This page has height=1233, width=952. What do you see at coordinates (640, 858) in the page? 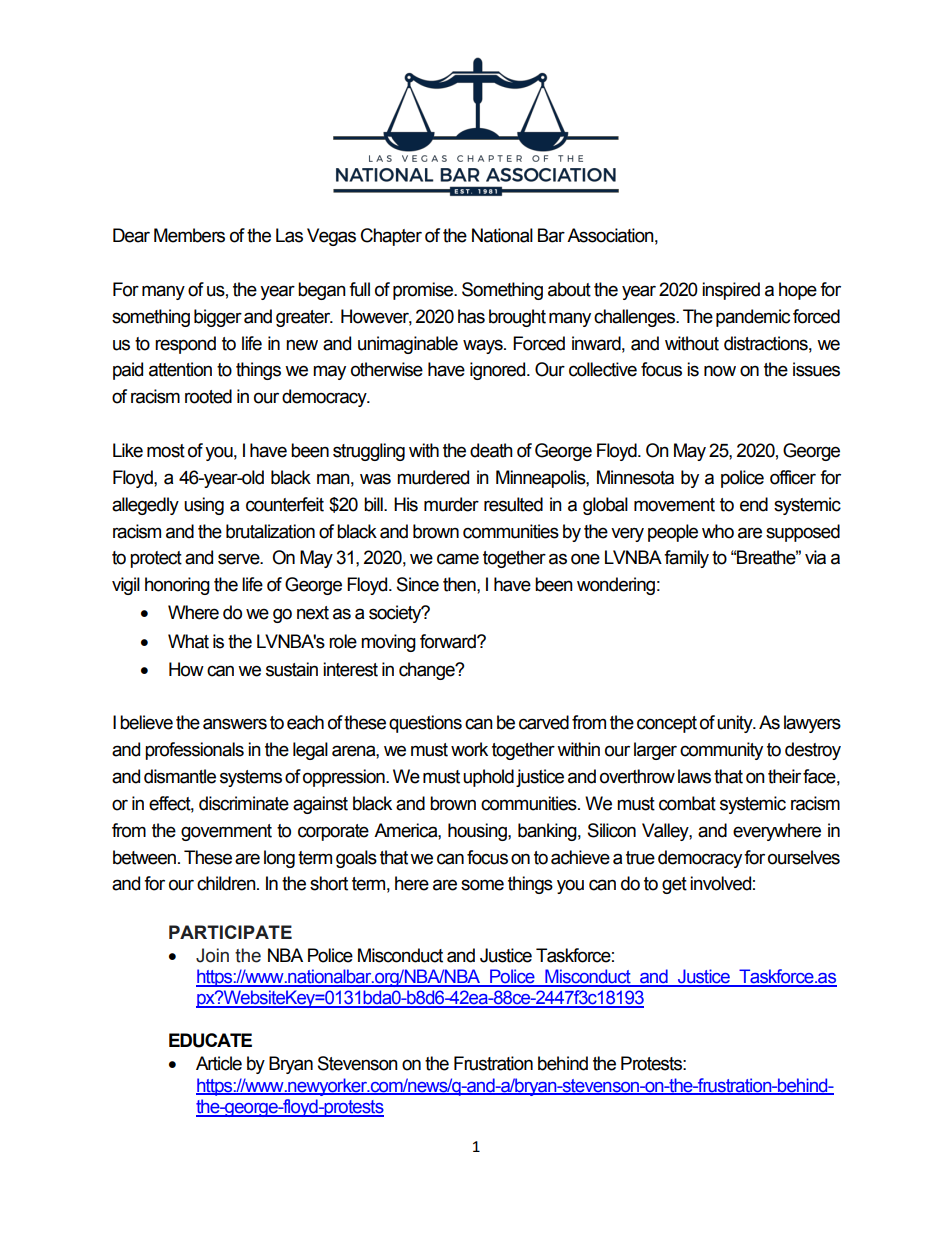
I see `true` at bounding box center [640, 858].
